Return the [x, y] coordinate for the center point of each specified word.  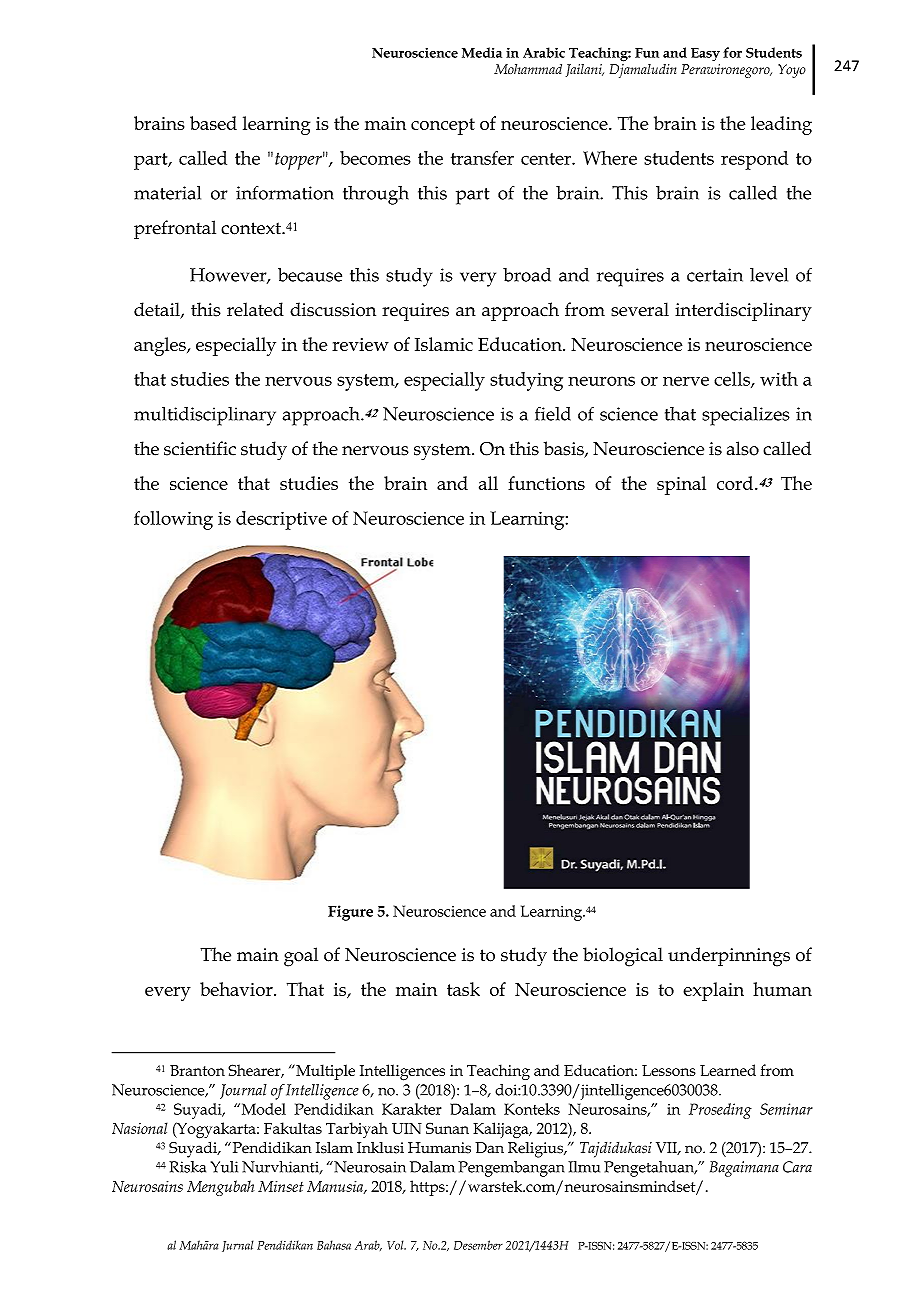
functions [546, 483]
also [743, 448]
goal [301, 957]
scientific [200, 448]
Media [482, 52]
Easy [705, 54]
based [213, 123]
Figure [350, 913]
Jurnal [237, 1246]
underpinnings [729, 957]
